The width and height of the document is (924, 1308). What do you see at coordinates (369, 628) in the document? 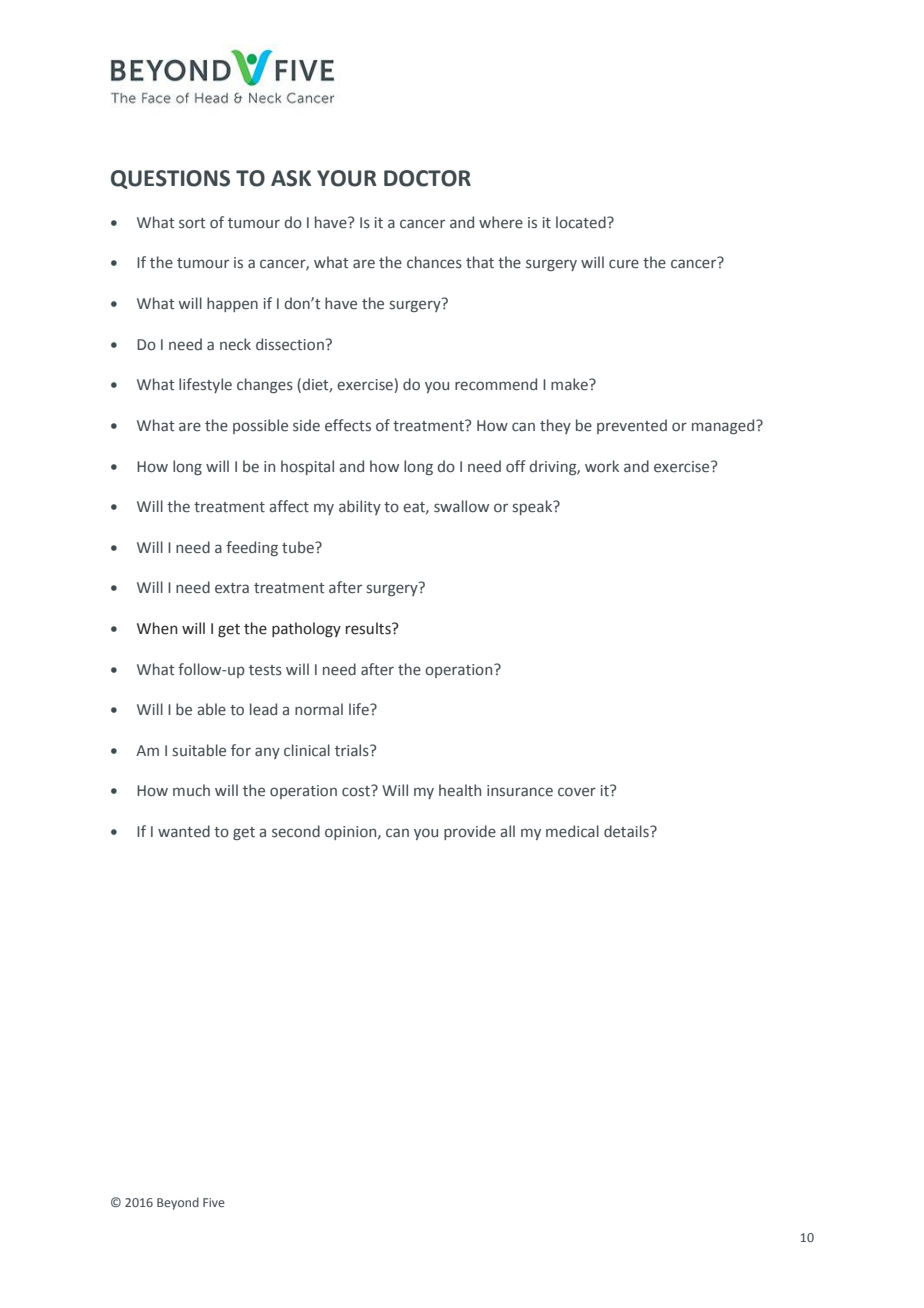
I see `results` at bounding box center [369, 628].
